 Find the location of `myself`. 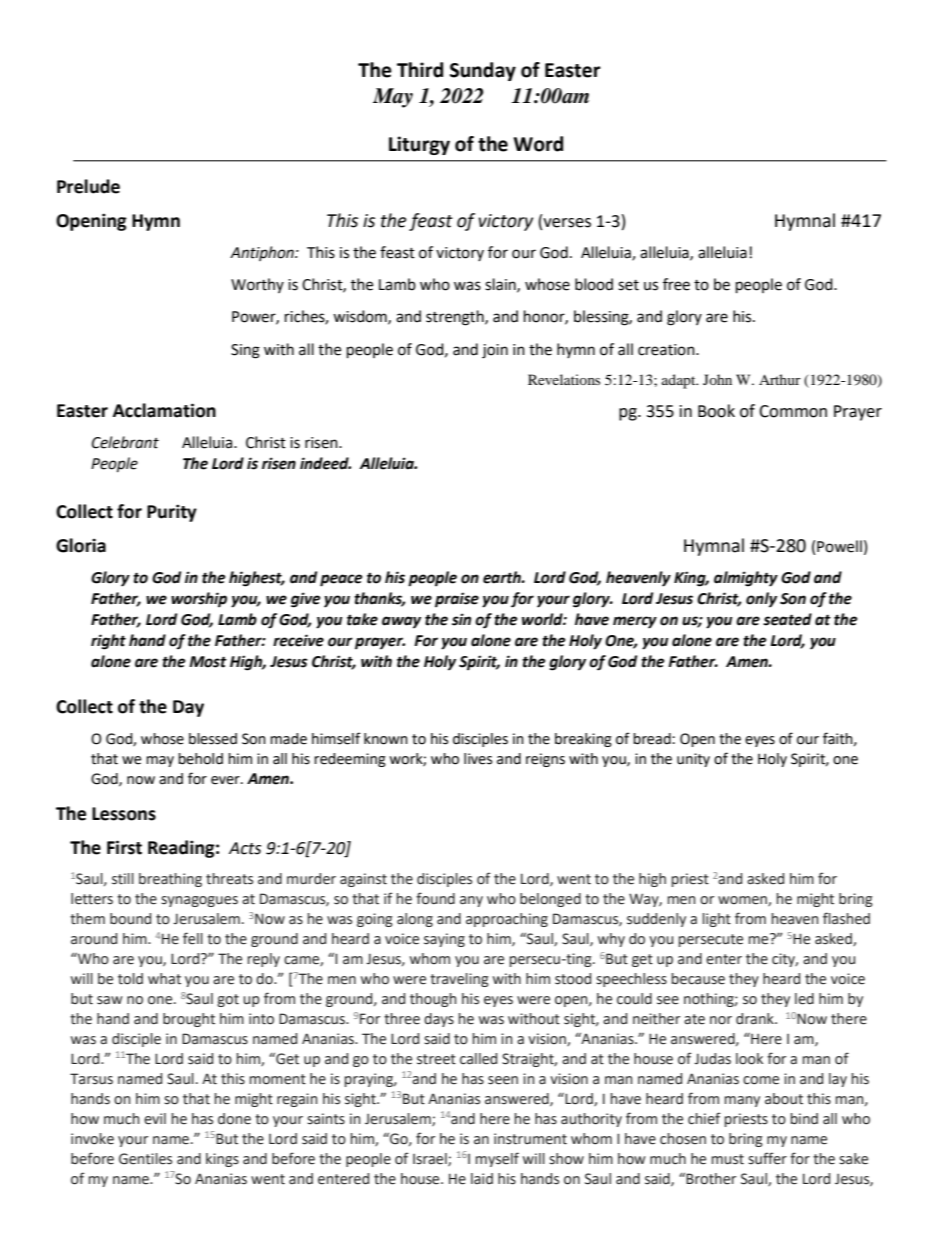

myself is located at coordinates (497, 1159).
